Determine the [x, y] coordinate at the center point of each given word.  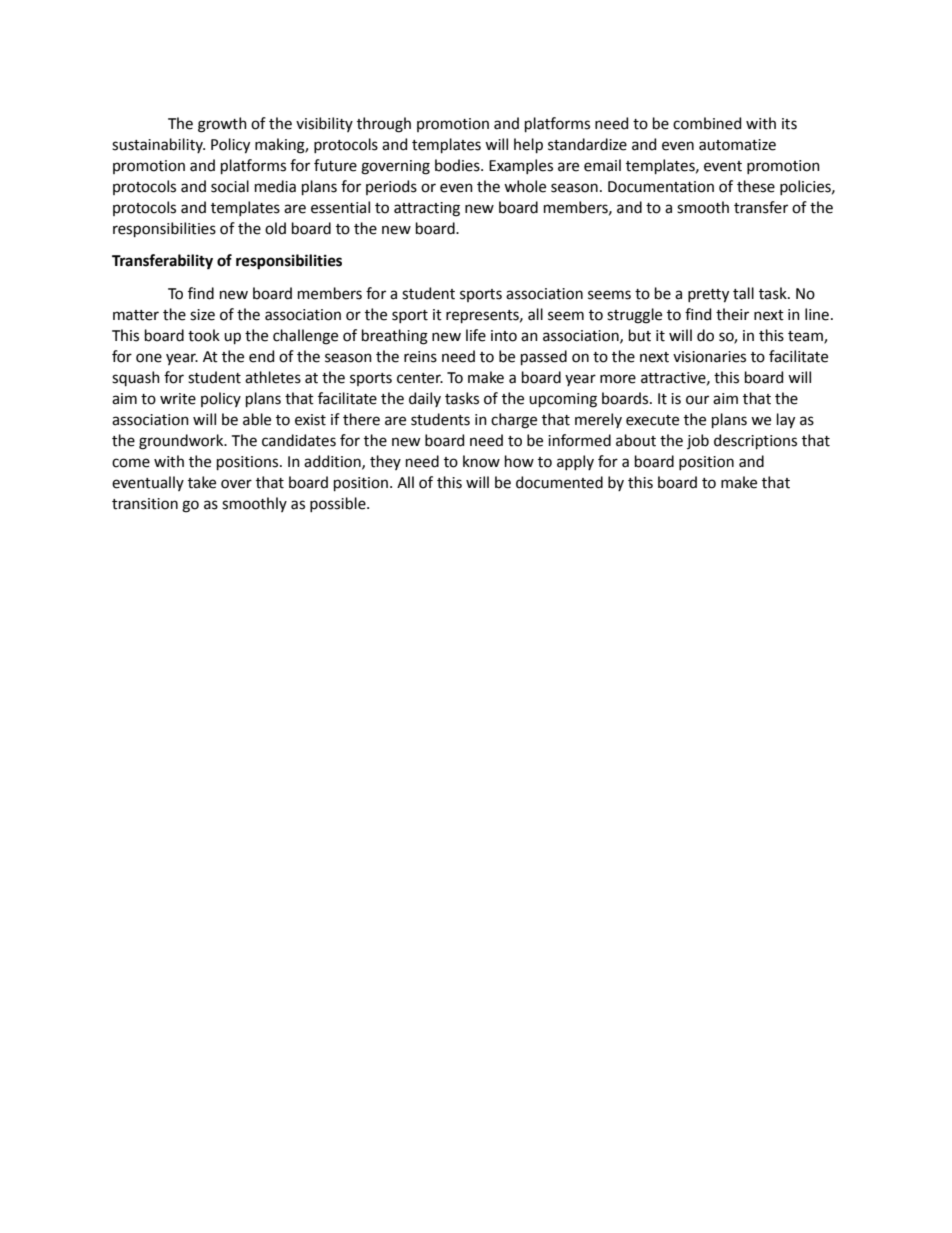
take [202, 482]
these [756, 186]
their [732, 314]
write [178, 399]
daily [425, 399]
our [697, 400]
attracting [427, 209]
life [476, 335]
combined [707, 123]
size [202, 315]
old [275, 228]
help [528, 145]
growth [222, 125]
